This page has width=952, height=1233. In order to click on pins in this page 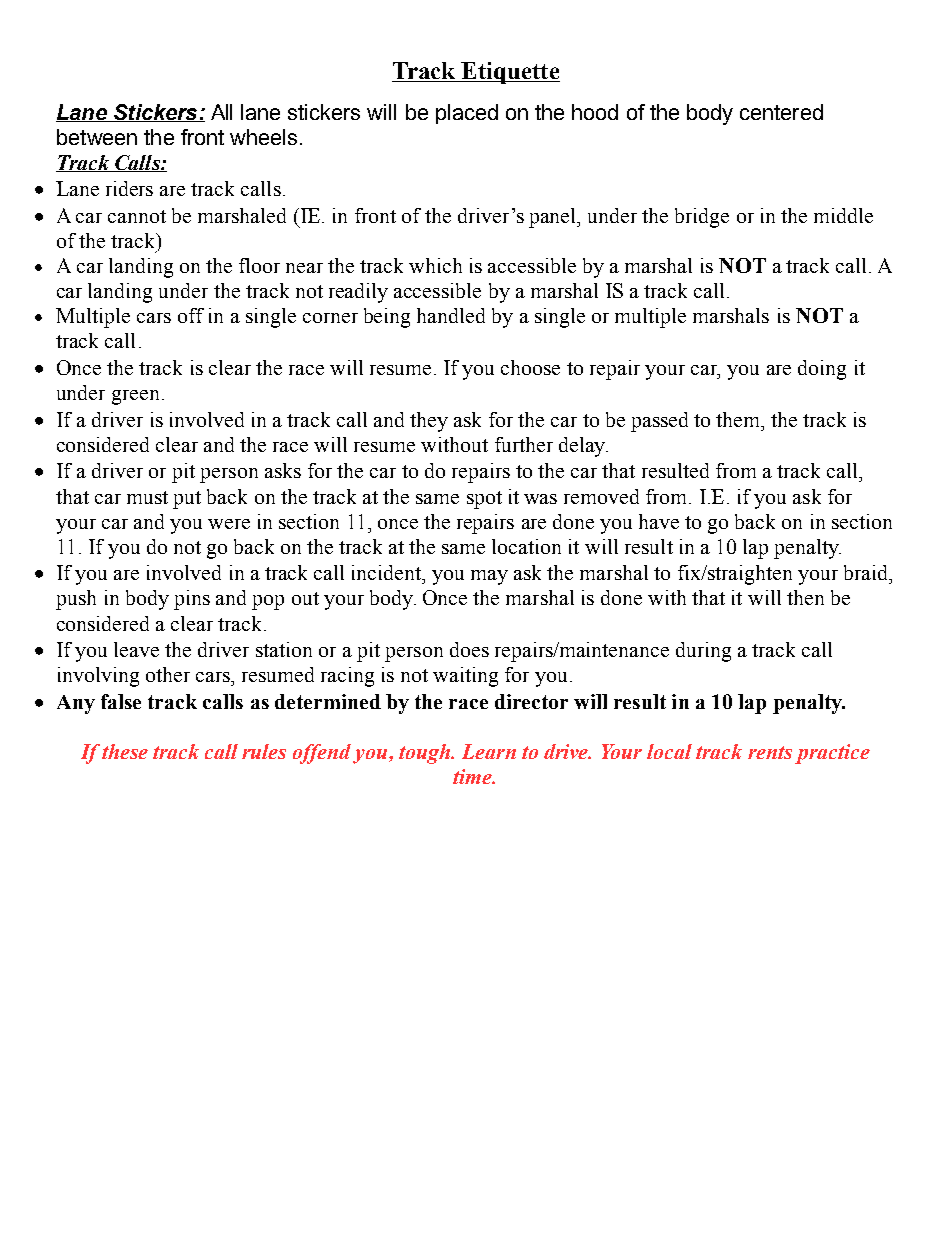, I will do `click(192, 600)`.
